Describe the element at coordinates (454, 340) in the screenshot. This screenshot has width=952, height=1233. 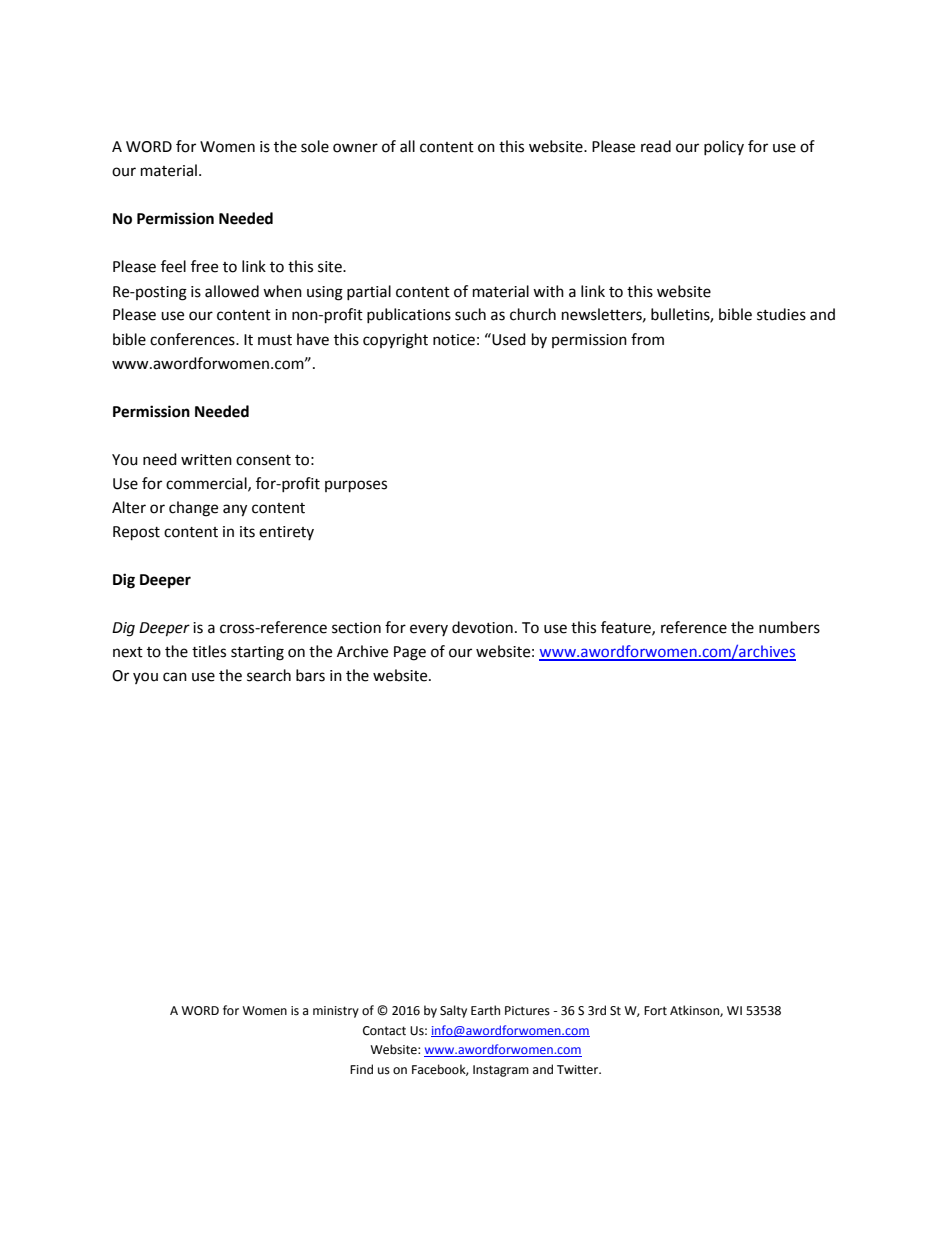
I see `notice` at that location.
